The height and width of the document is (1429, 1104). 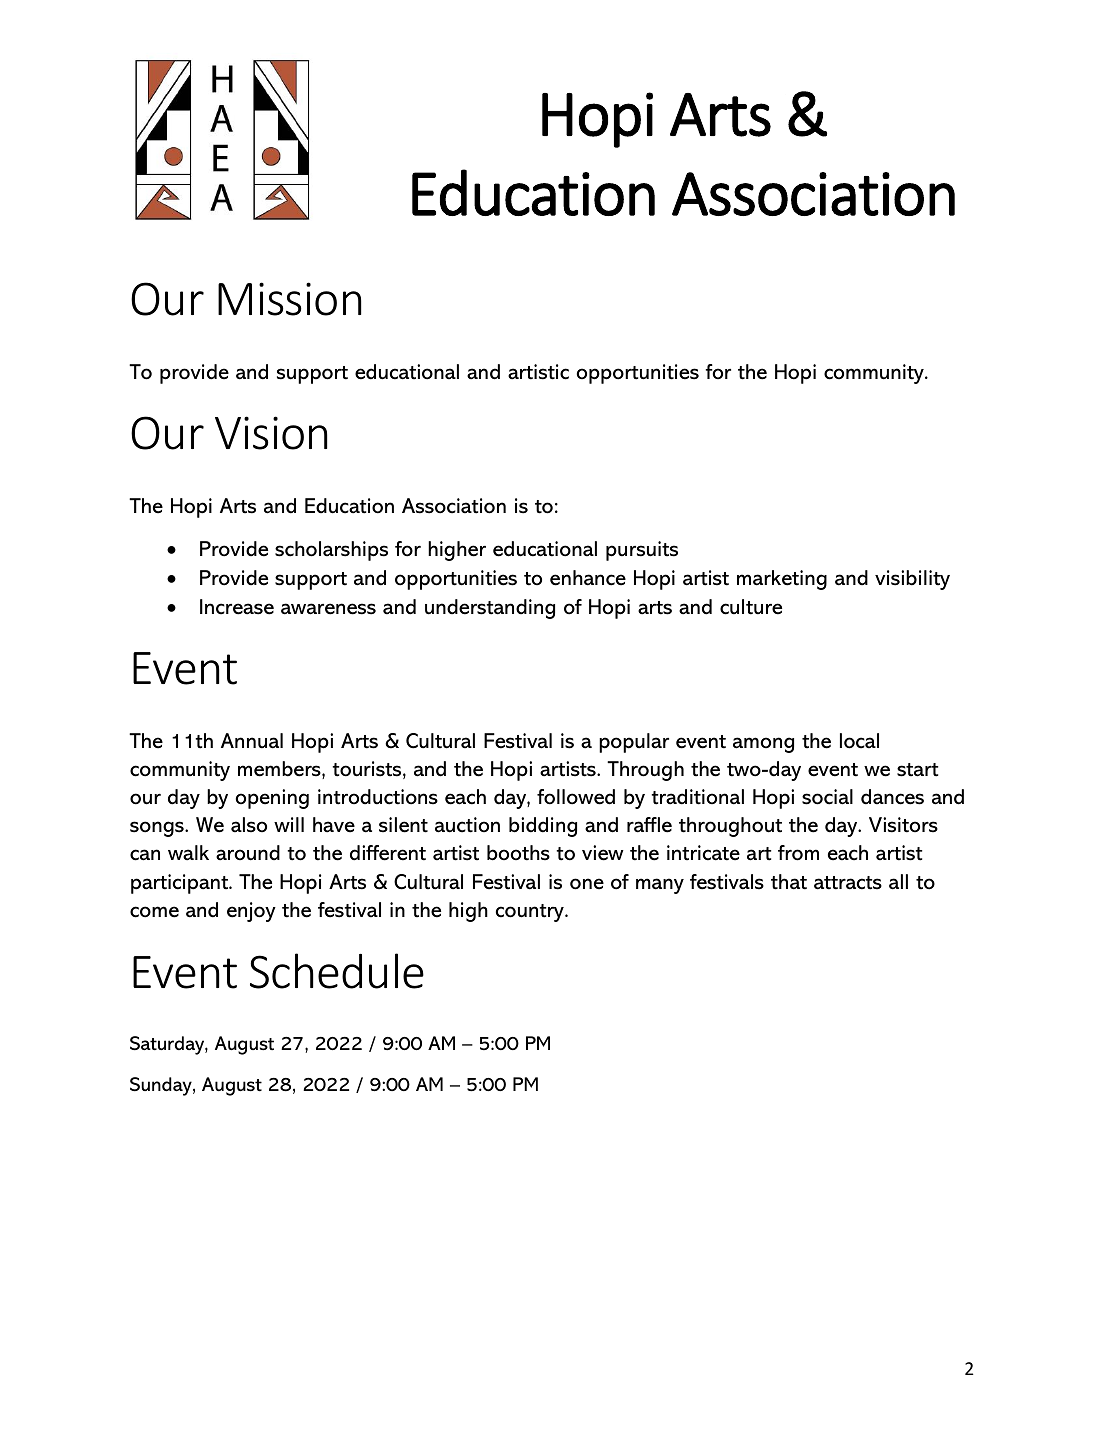 I want to click on marketing, so click(x=782, y=580).
